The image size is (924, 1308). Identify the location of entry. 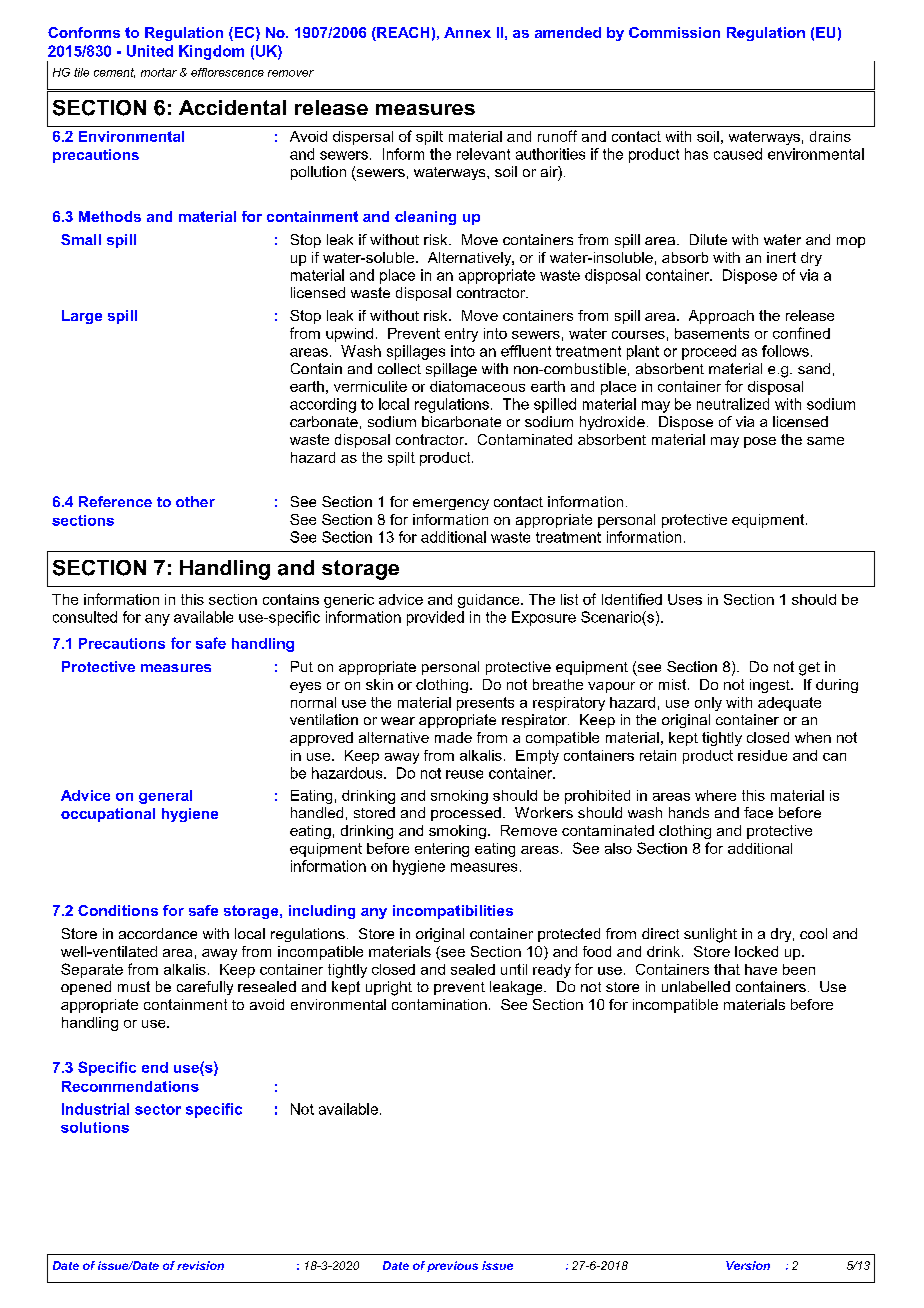
(461, 335).
